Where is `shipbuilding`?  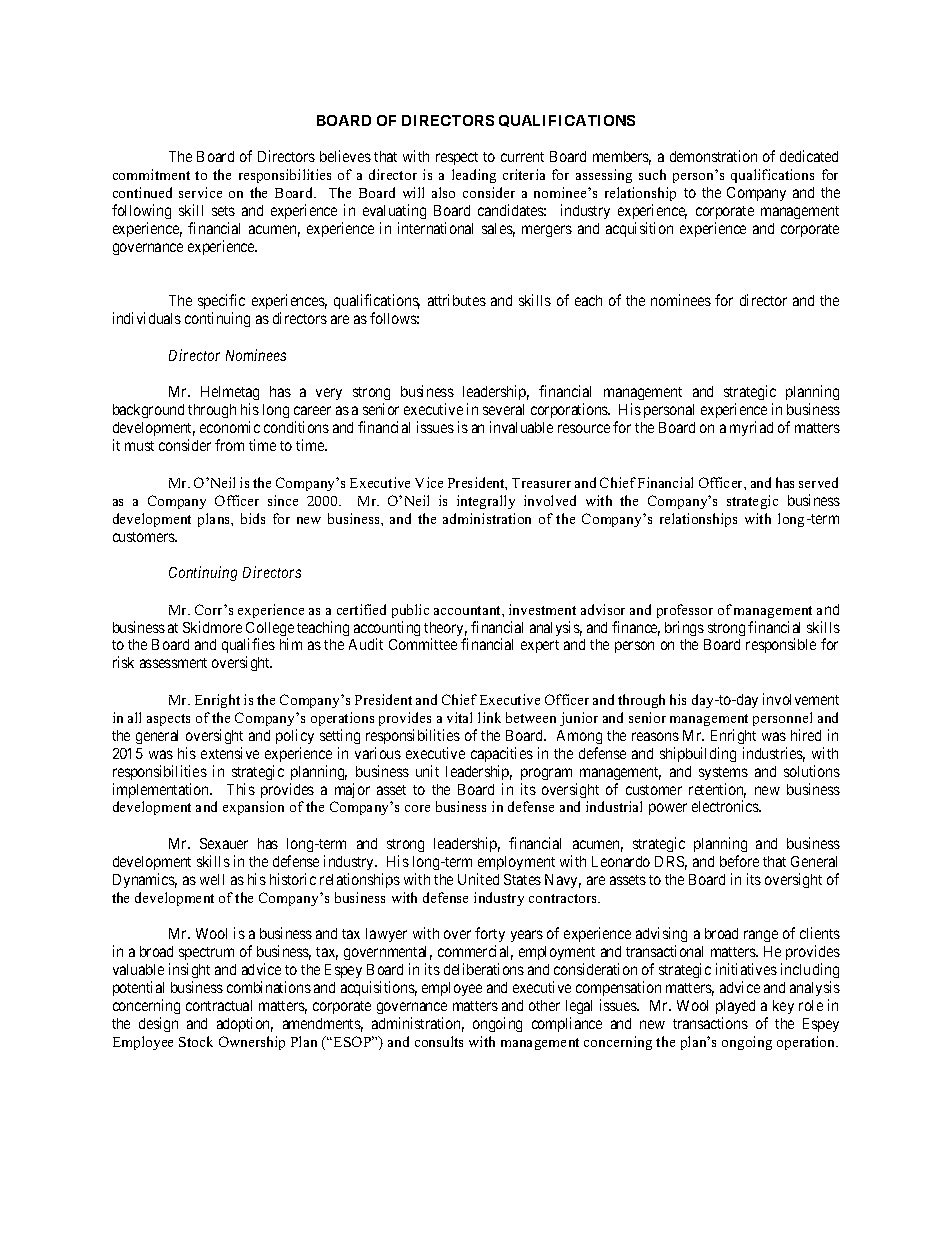
shipbuilding is located at coordinates (698, 754).
